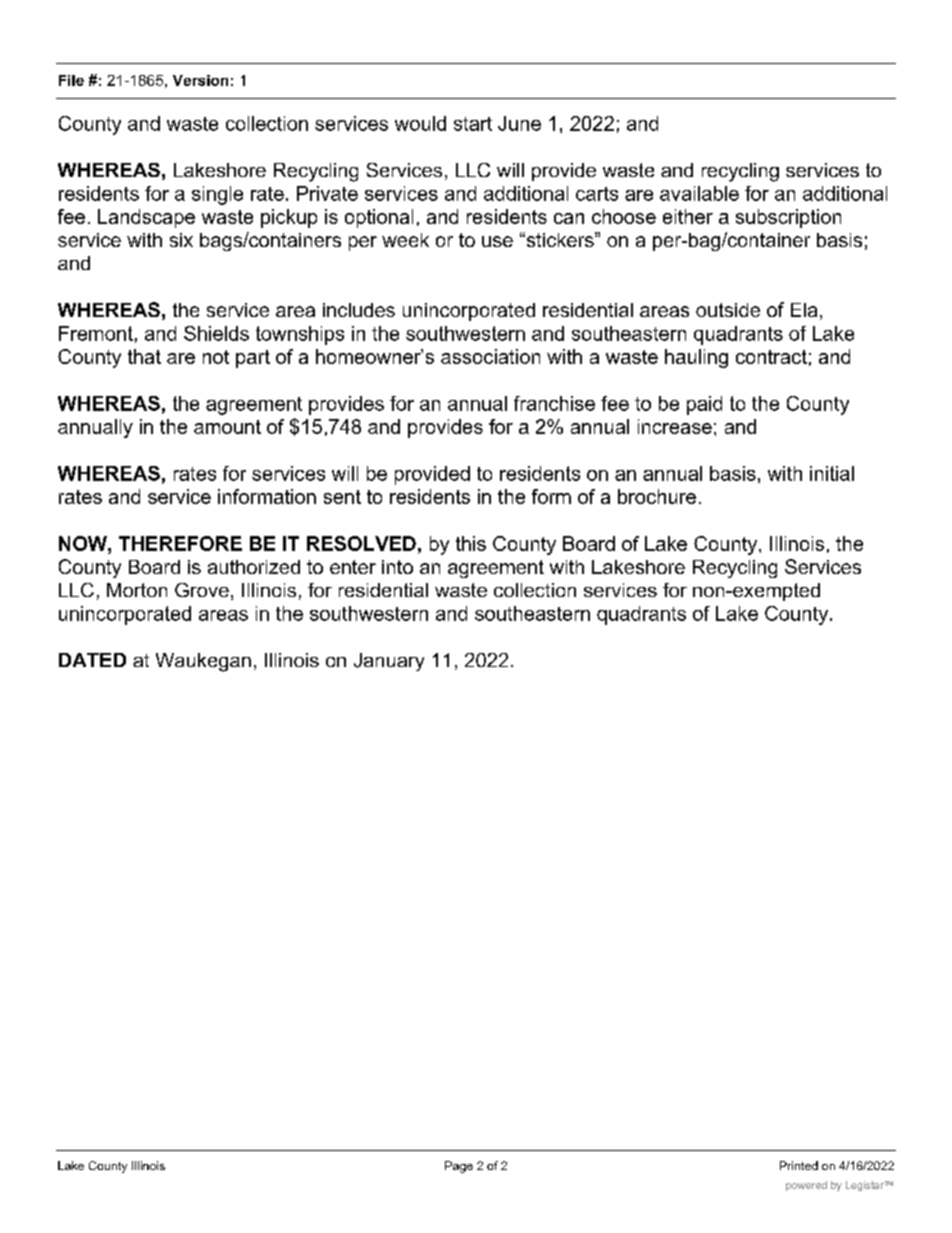 The height and width of the document is (1233, 952). I want to click on available, so click(699, 193).
